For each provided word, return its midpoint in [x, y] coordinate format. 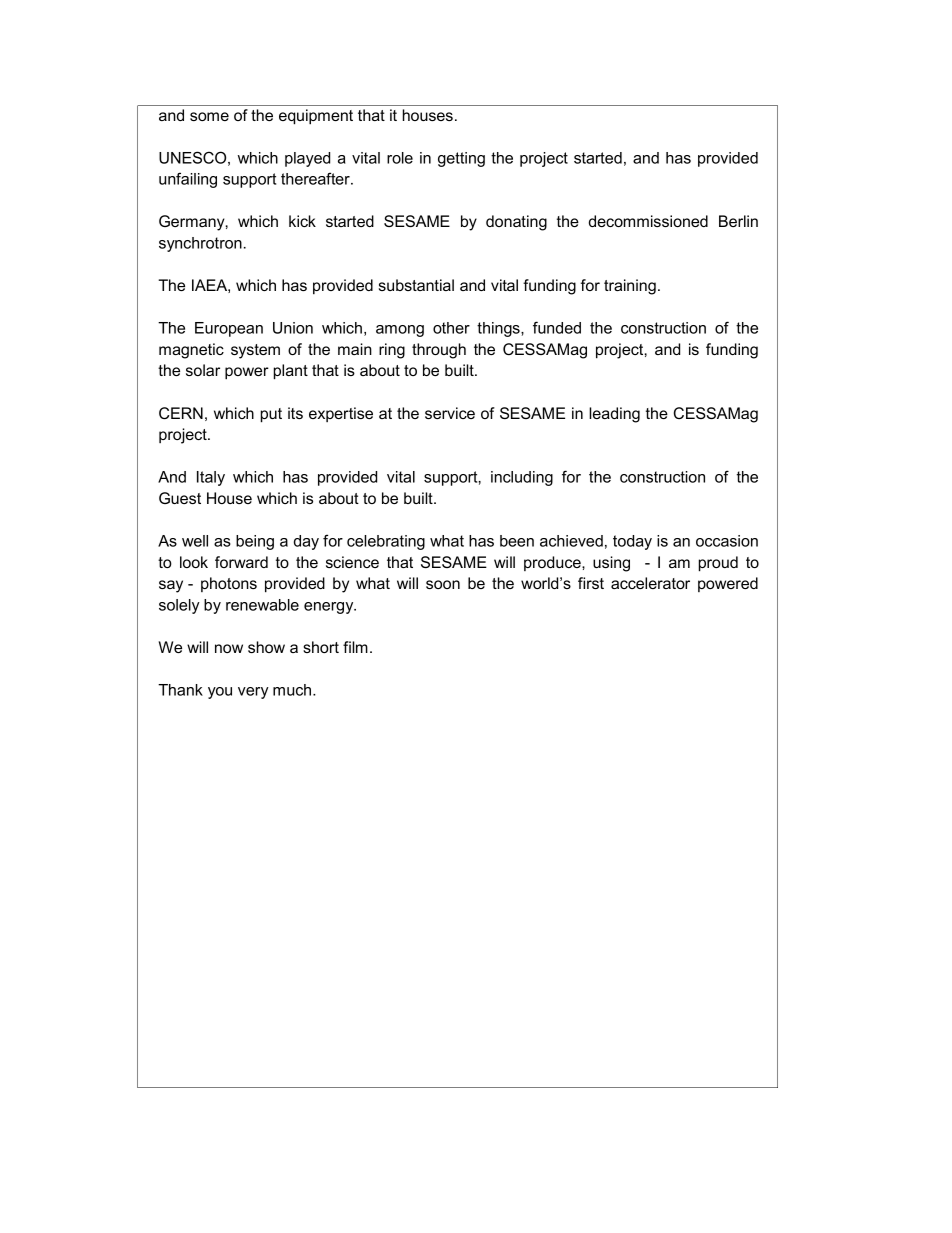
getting [461, 159]
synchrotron [200, 244]
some [209, 116]
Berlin [738, 221]
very [253, 693]
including [522, 478]
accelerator [650, 583]
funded [557, 327]
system [255, 351]
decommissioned [648, 221]
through [439, 351]
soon [443, 584]
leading [614, 415]
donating [516, 223]
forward [241, 562]
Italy [211, 478]
